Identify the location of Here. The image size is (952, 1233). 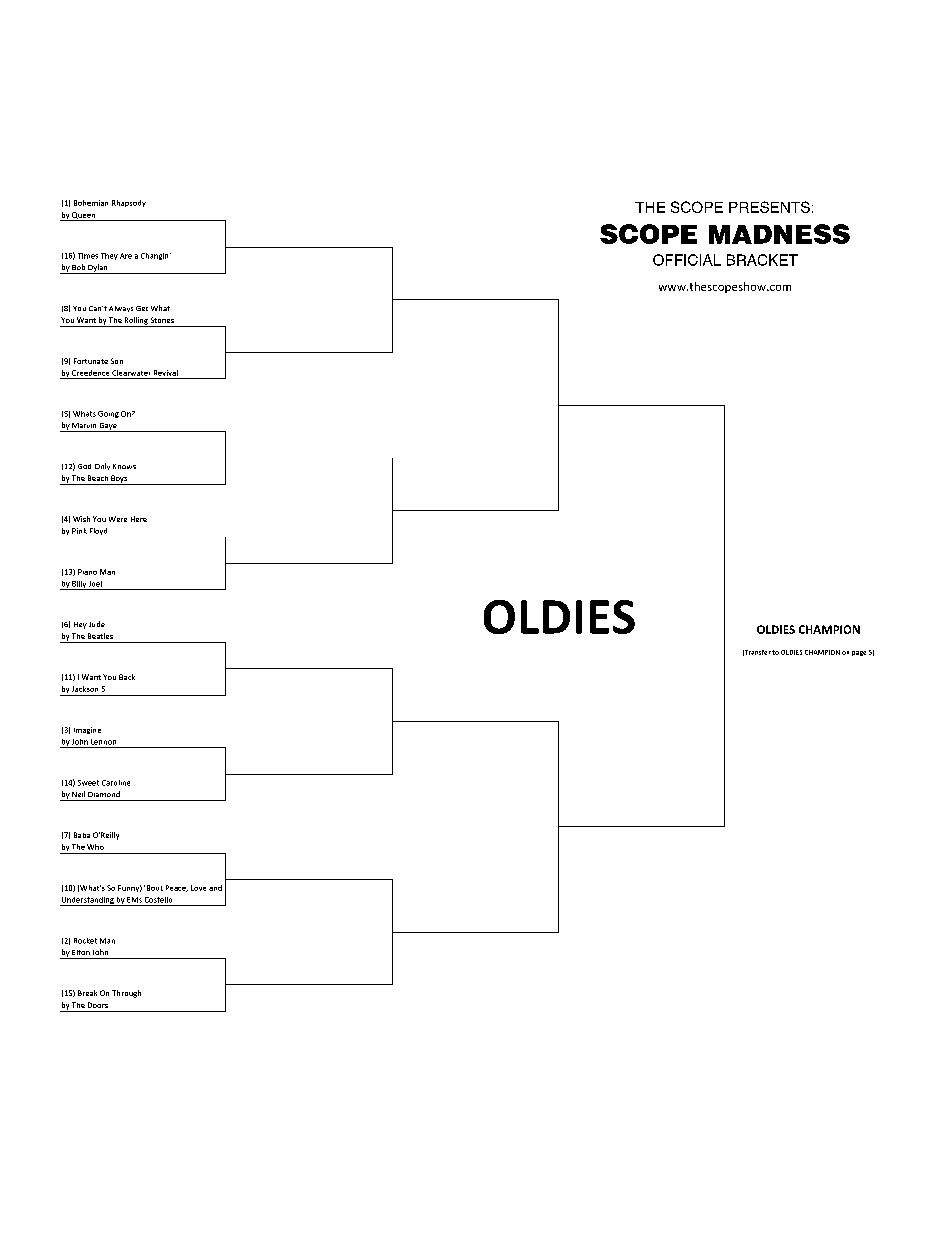
(139, 519).
